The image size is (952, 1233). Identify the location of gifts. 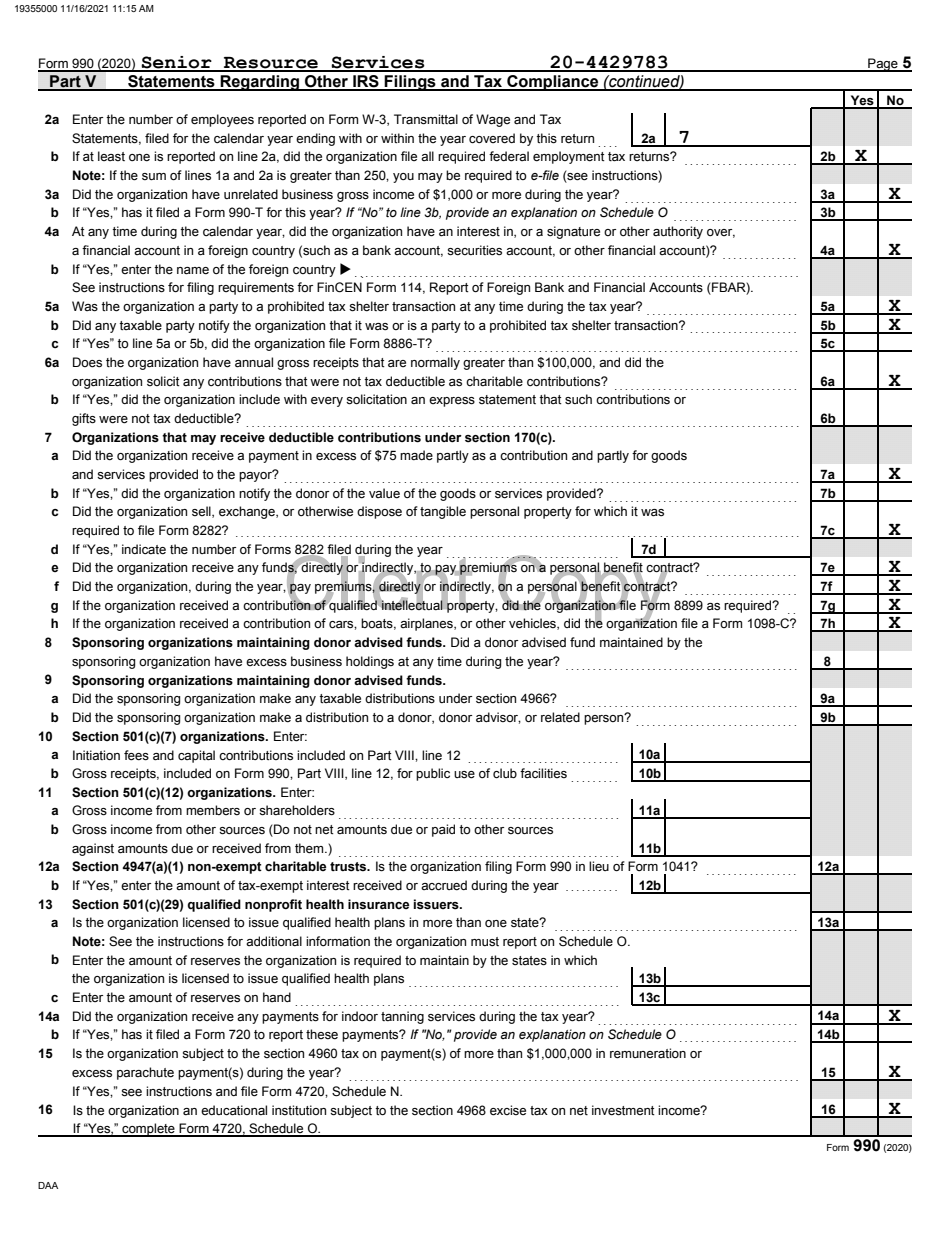
(84, 419).
